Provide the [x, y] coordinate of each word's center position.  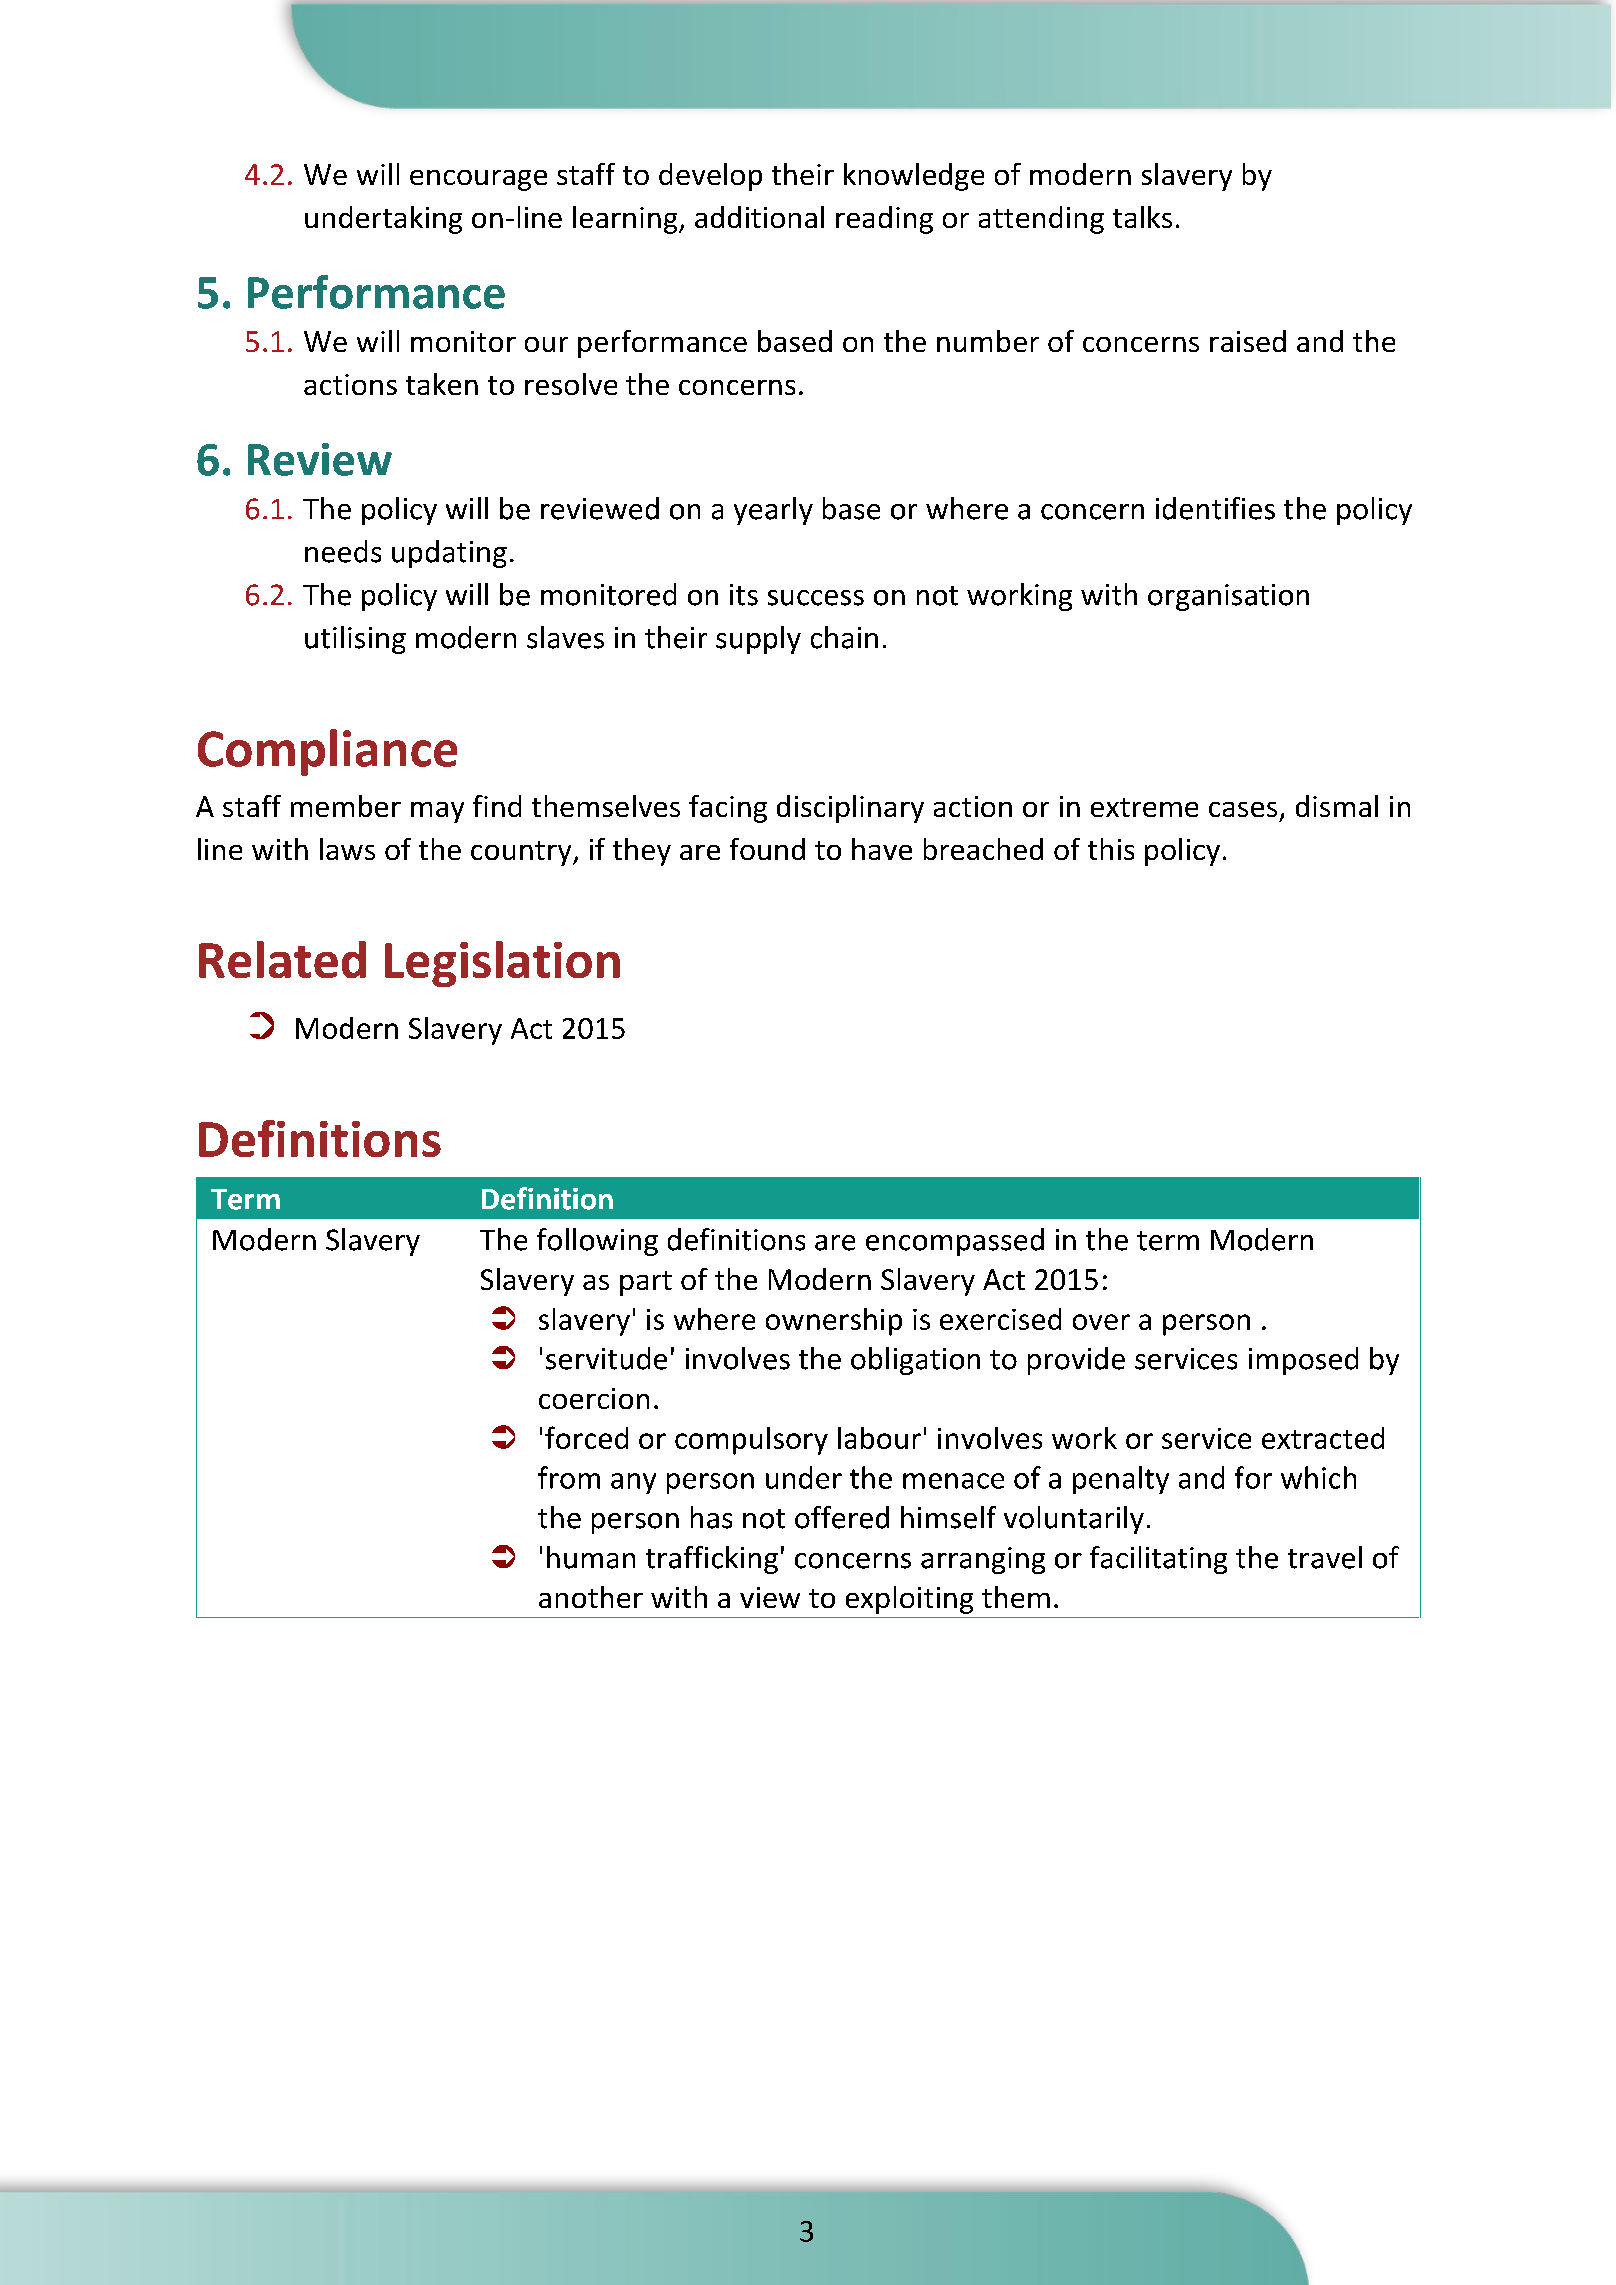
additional [759, 217]
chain [844, 637]
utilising [355, 640]
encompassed [955, 1242]
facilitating [1158, 1560]
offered [842, 1517]
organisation [1228, 597]
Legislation [502, 964]
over [1101, 1322]
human [591, 1557]
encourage [478, 180]
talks [1142, 217]
